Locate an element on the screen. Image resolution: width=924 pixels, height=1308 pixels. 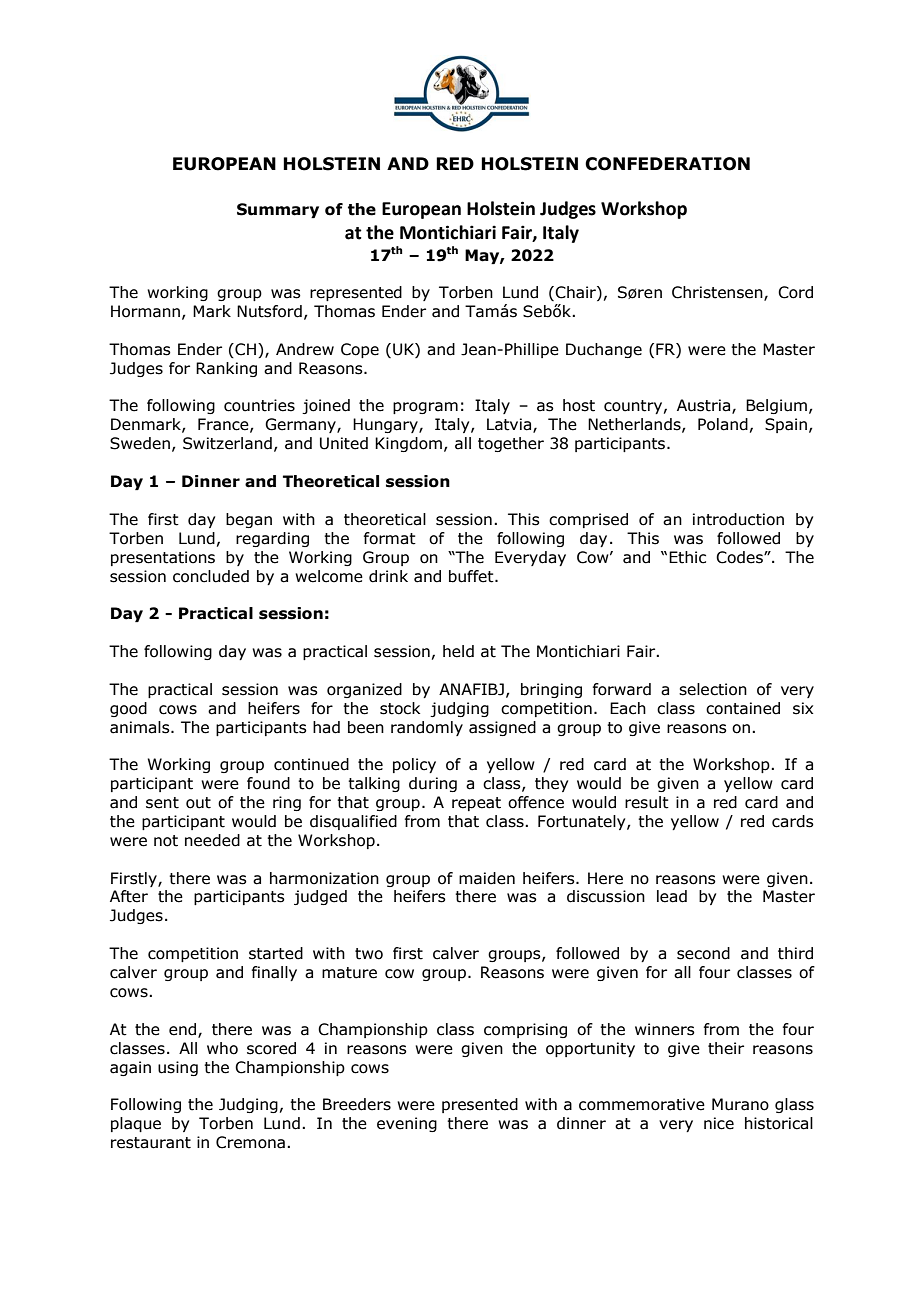
using is located at coordinates (178, 1068).
